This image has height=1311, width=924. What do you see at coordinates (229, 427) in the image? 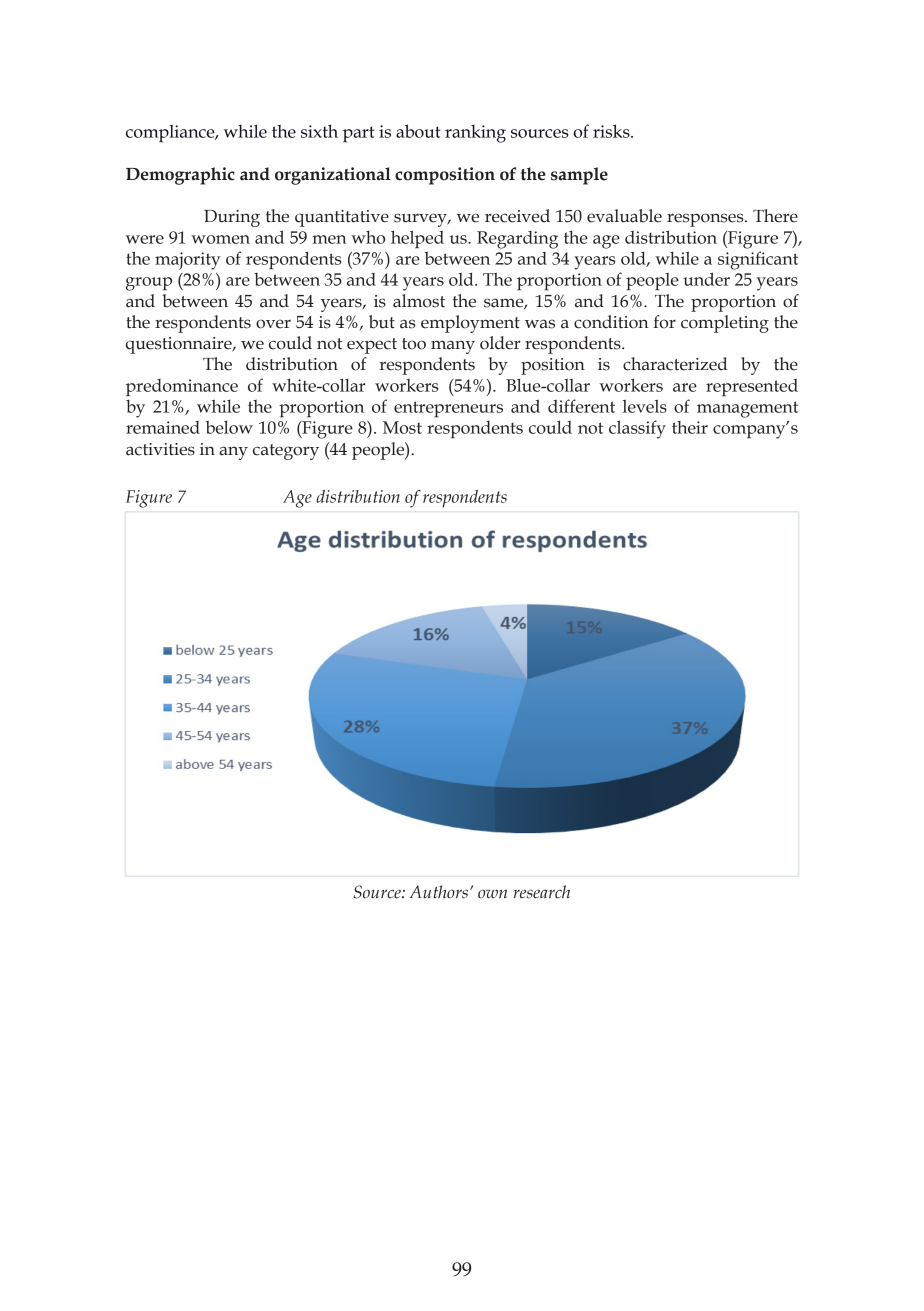
I see `below` at bounding box center [229, 427].
